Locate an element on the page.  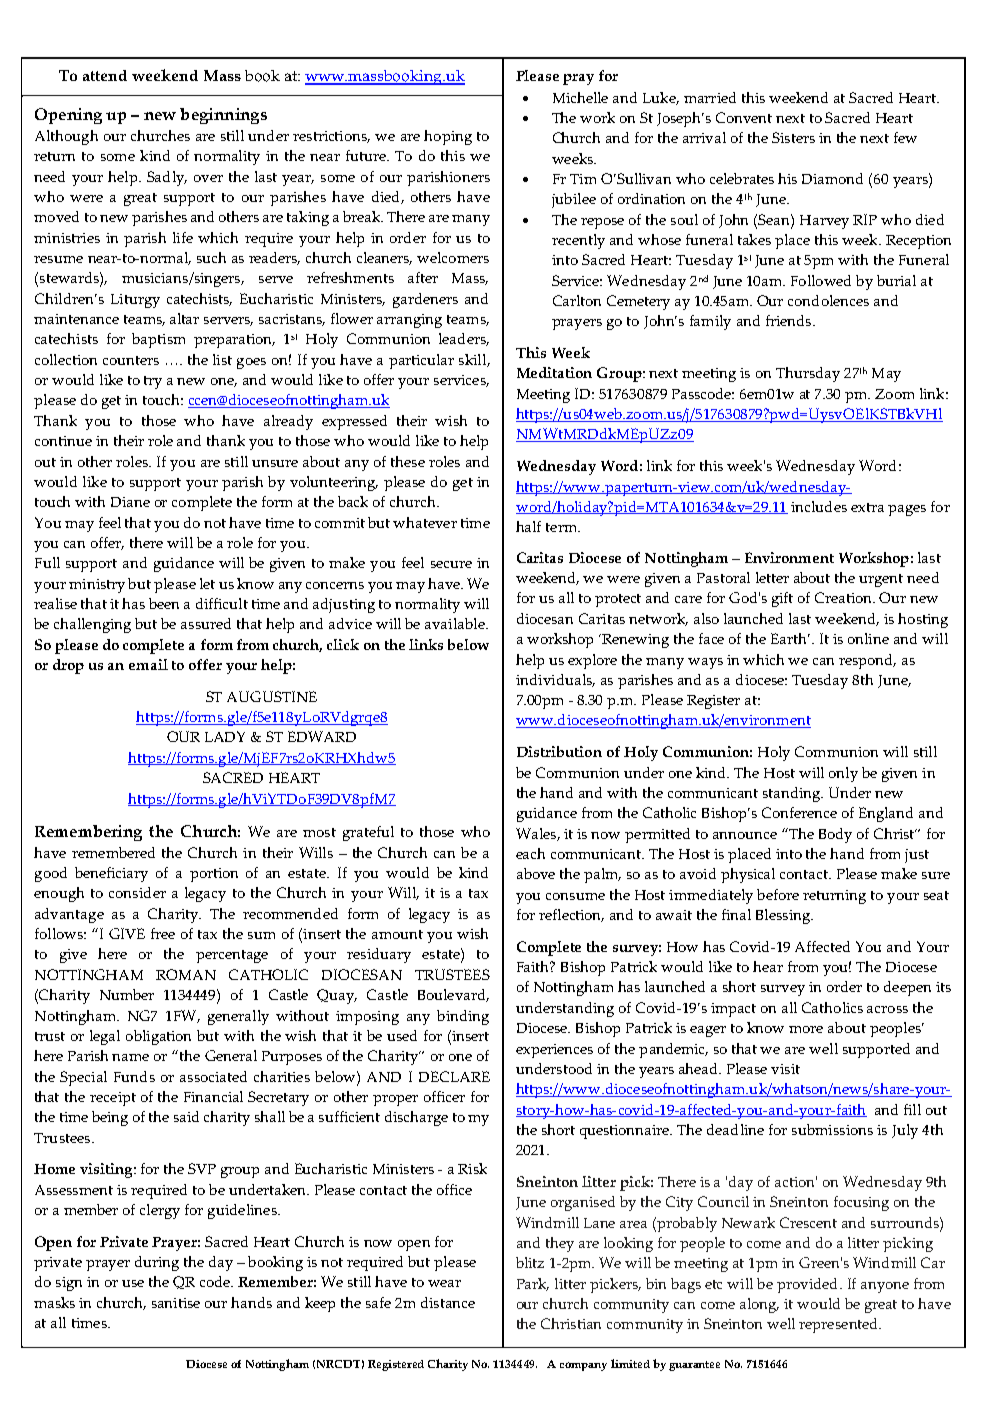
Creation is located at coordinates (845, 597).
